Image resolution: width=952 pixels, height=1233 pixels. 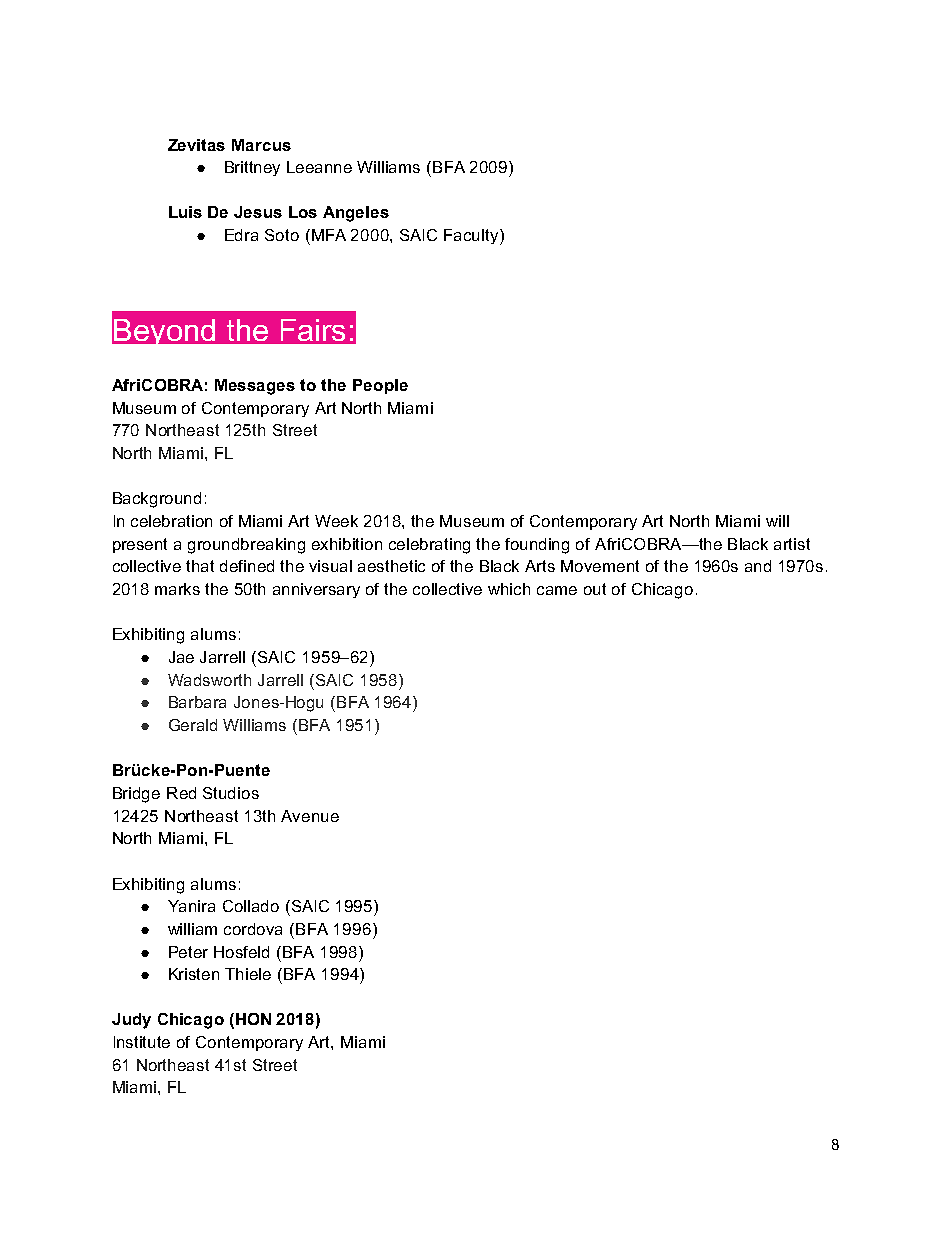 I want to click on and, so click(x=758, y=566).
